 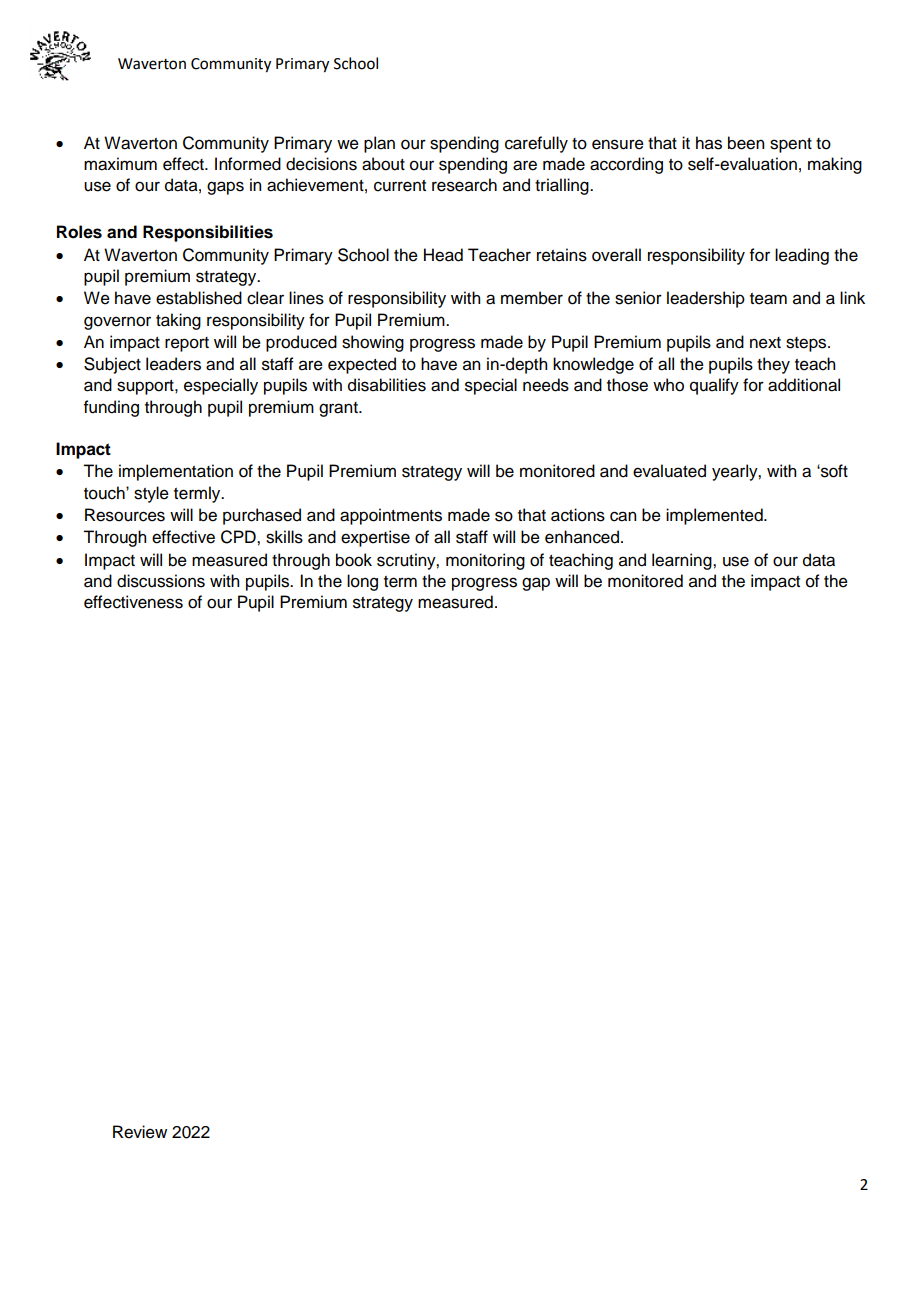 What do you see at coordinates (464, 185) in the screenshot?
I see `research` at bounding box center [464, 185].
